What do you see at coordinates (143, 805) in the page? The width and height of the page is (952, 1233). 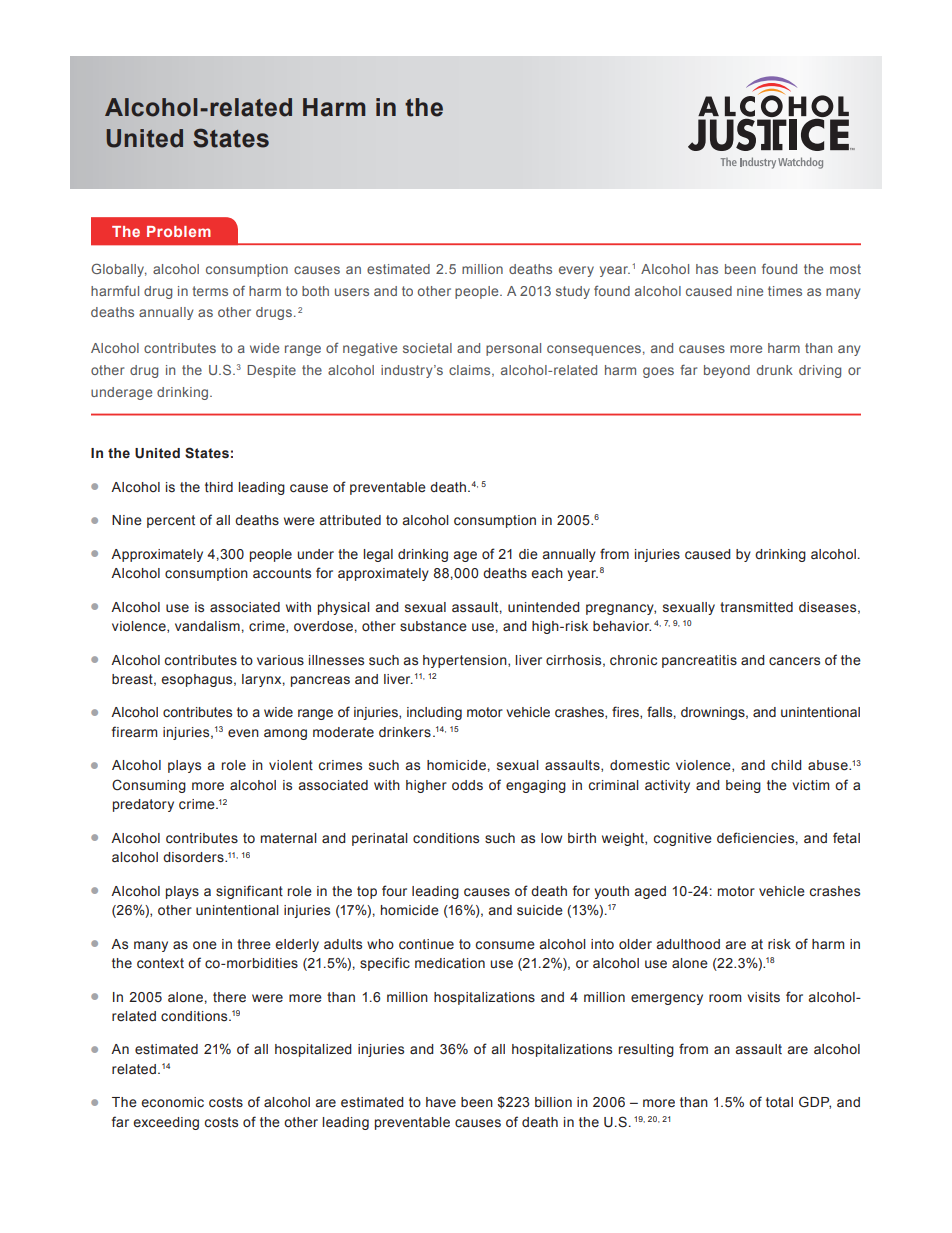 I see `predatory` at bounding box center [143, 805].
